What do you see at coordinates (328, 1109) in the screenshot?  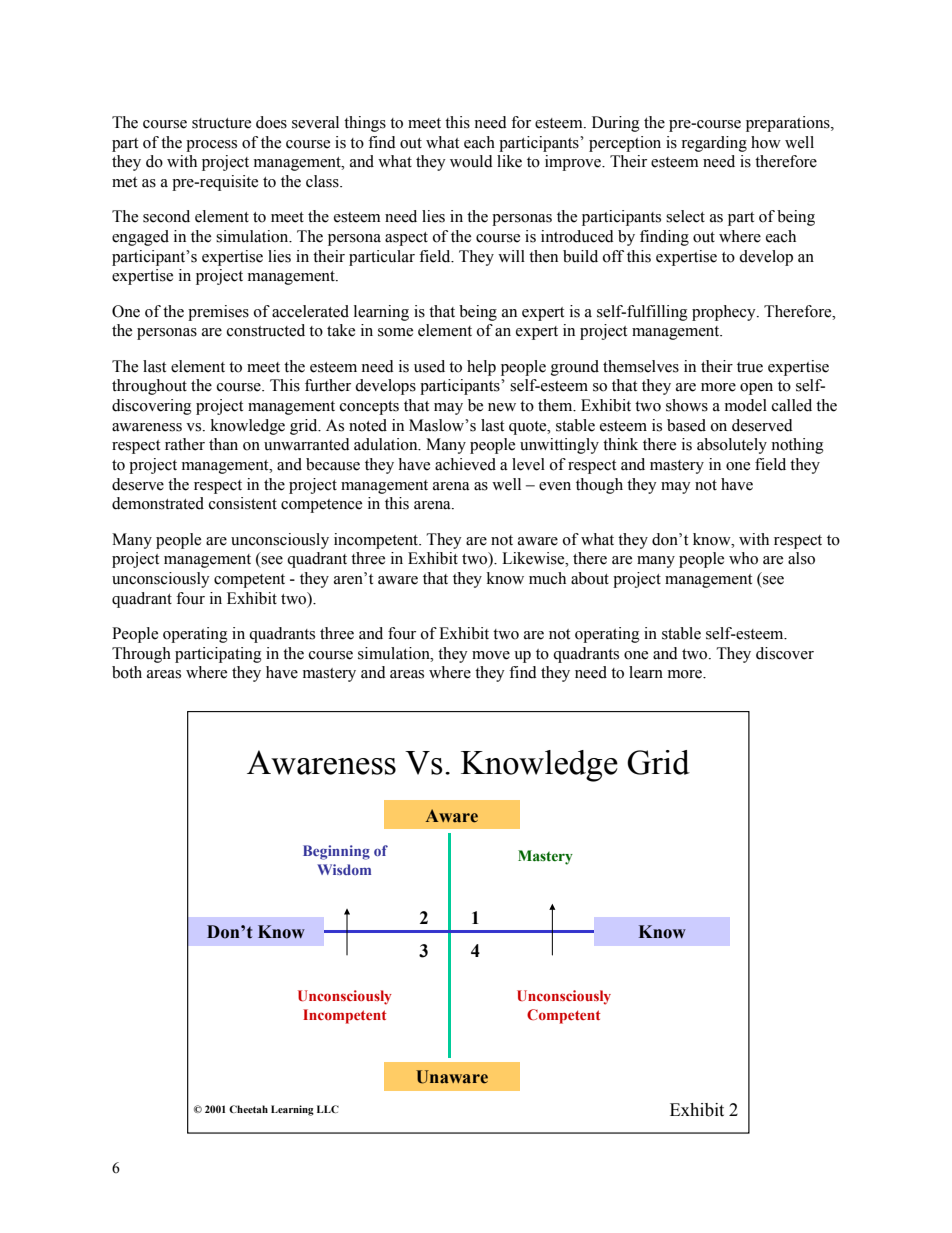 I see `LLC` at bounding box center [328, 1109].
